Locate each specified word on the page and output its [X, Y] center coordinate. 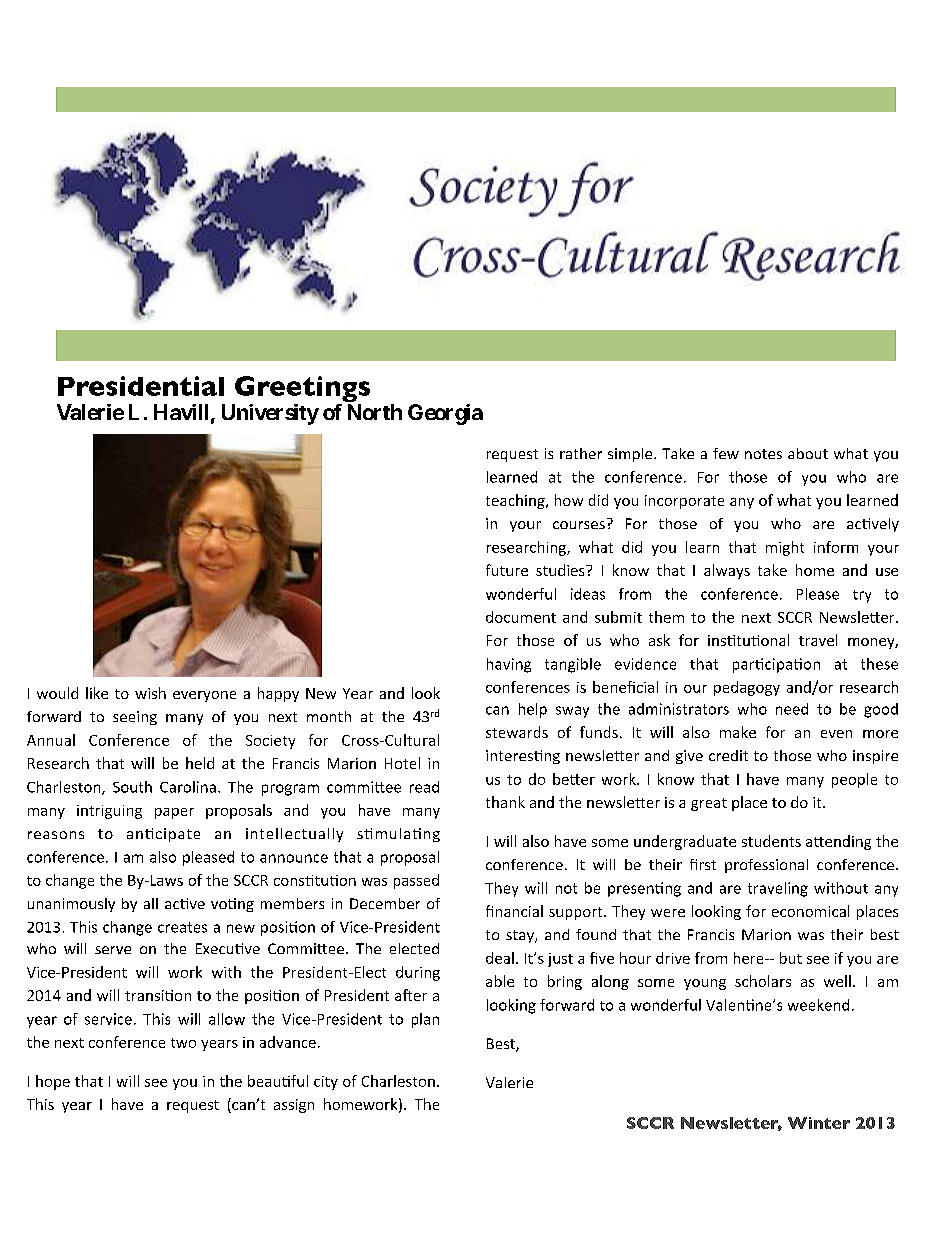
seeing [135, 718]
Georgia [445, 414]
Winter [819, 1123]
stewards [517, 732]
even [836, 734]
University [270, 414]
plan [425, 1020]
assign [294, 1106]
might [785, 548]
